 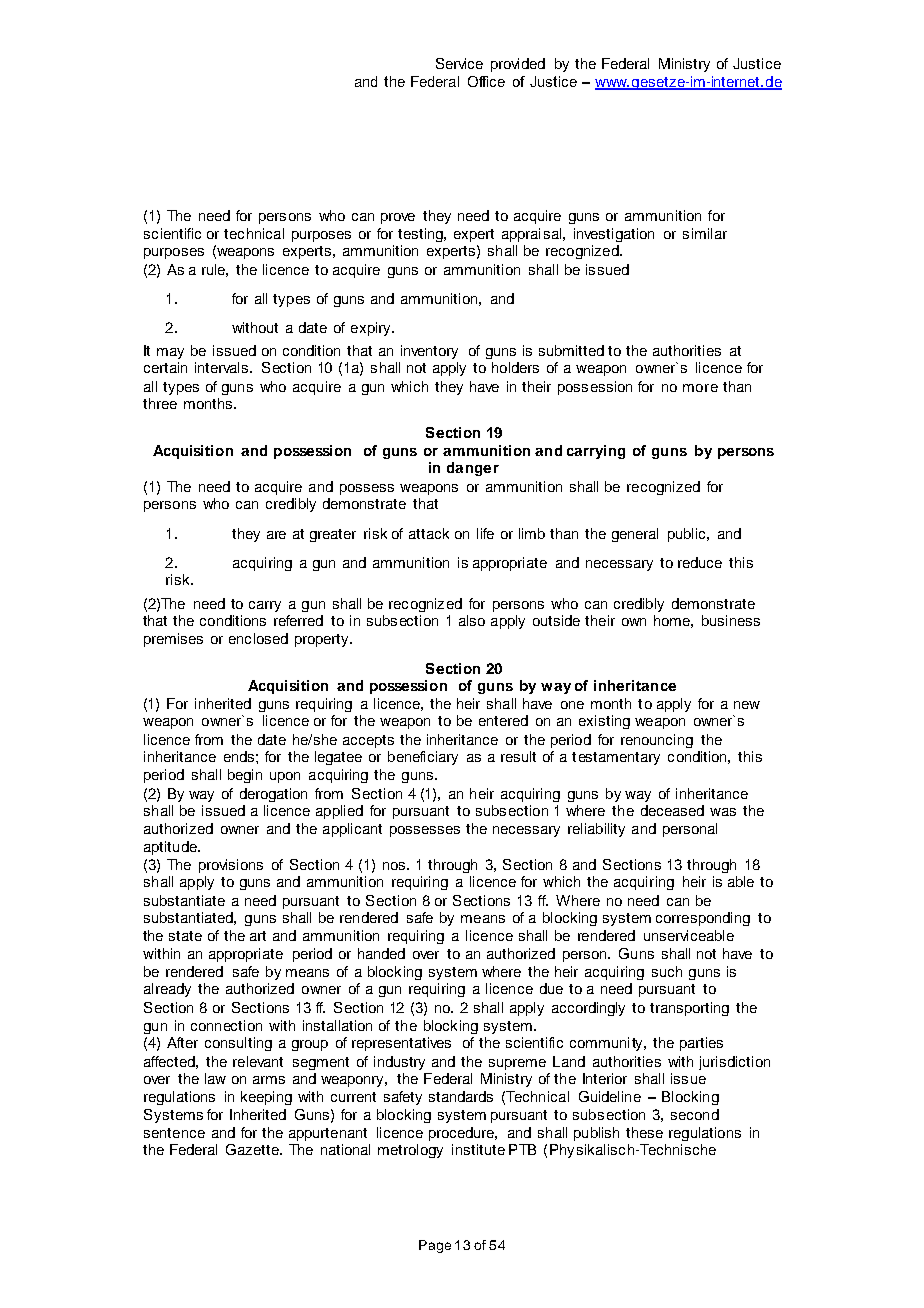 I want to click on beneficiary, so click(x=423, y=758).
